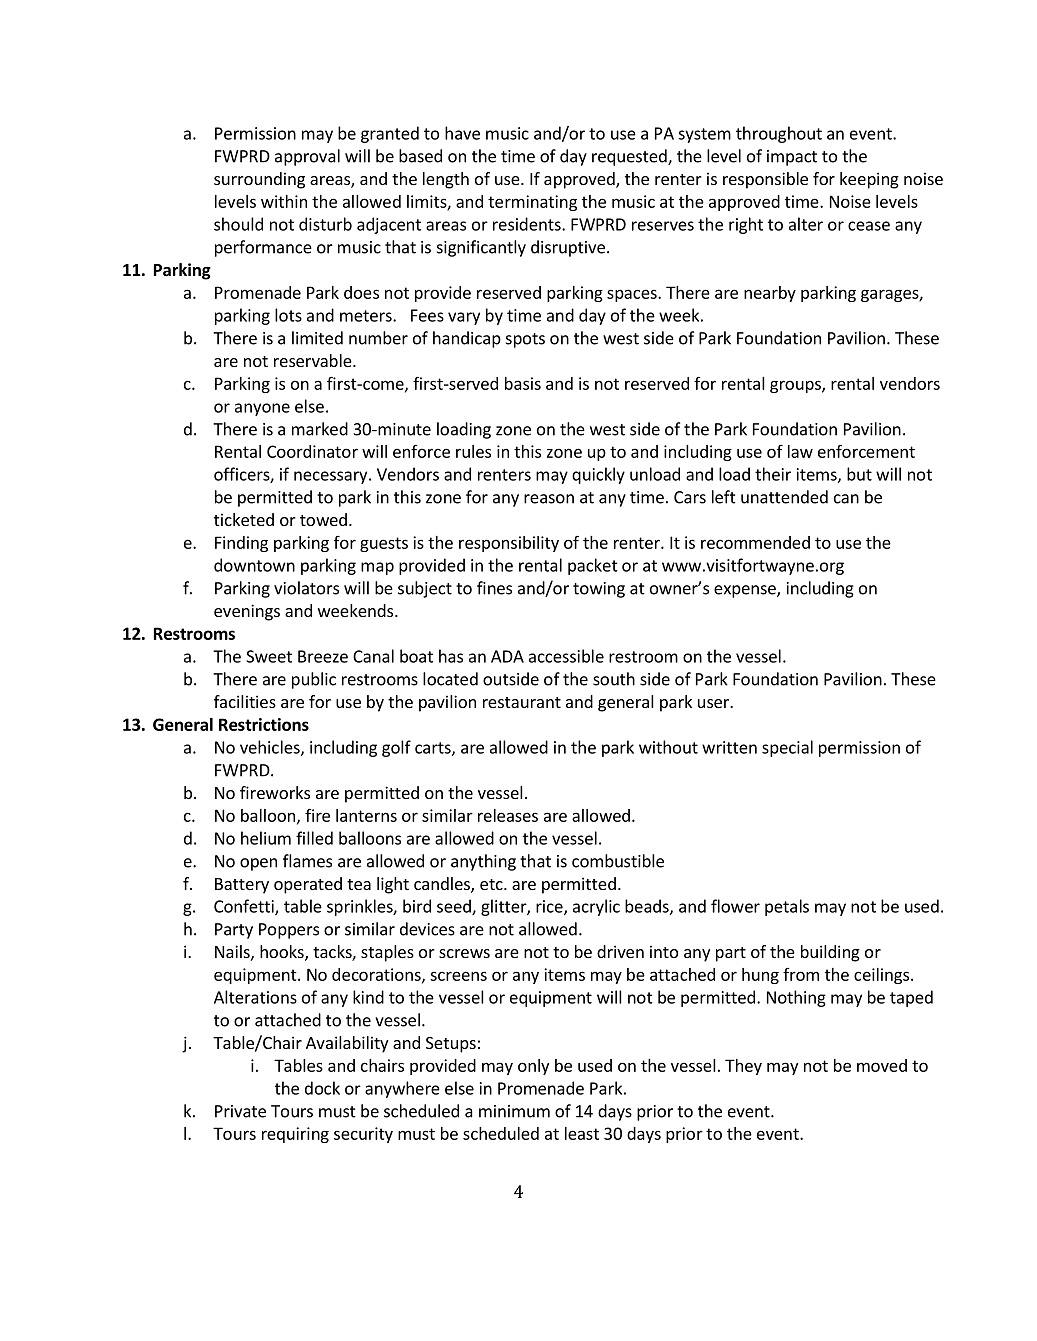 This page has height=1341, width=1037. Describe the element at coordinates (792, 158) in the page. I see `impact` at that location.
